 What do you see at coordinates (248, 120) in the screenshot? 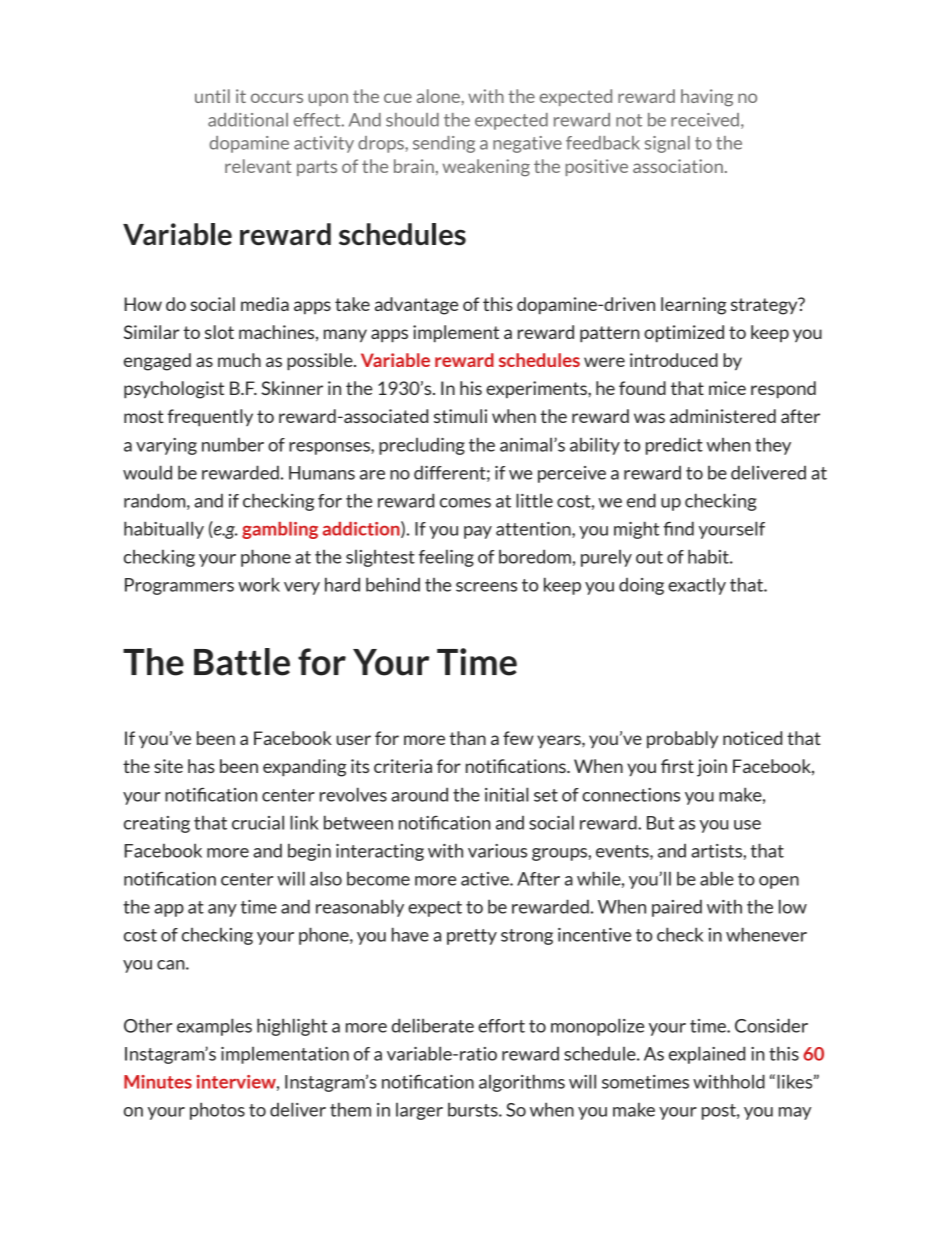
I see `additional` at bounding box center [248, 120].
